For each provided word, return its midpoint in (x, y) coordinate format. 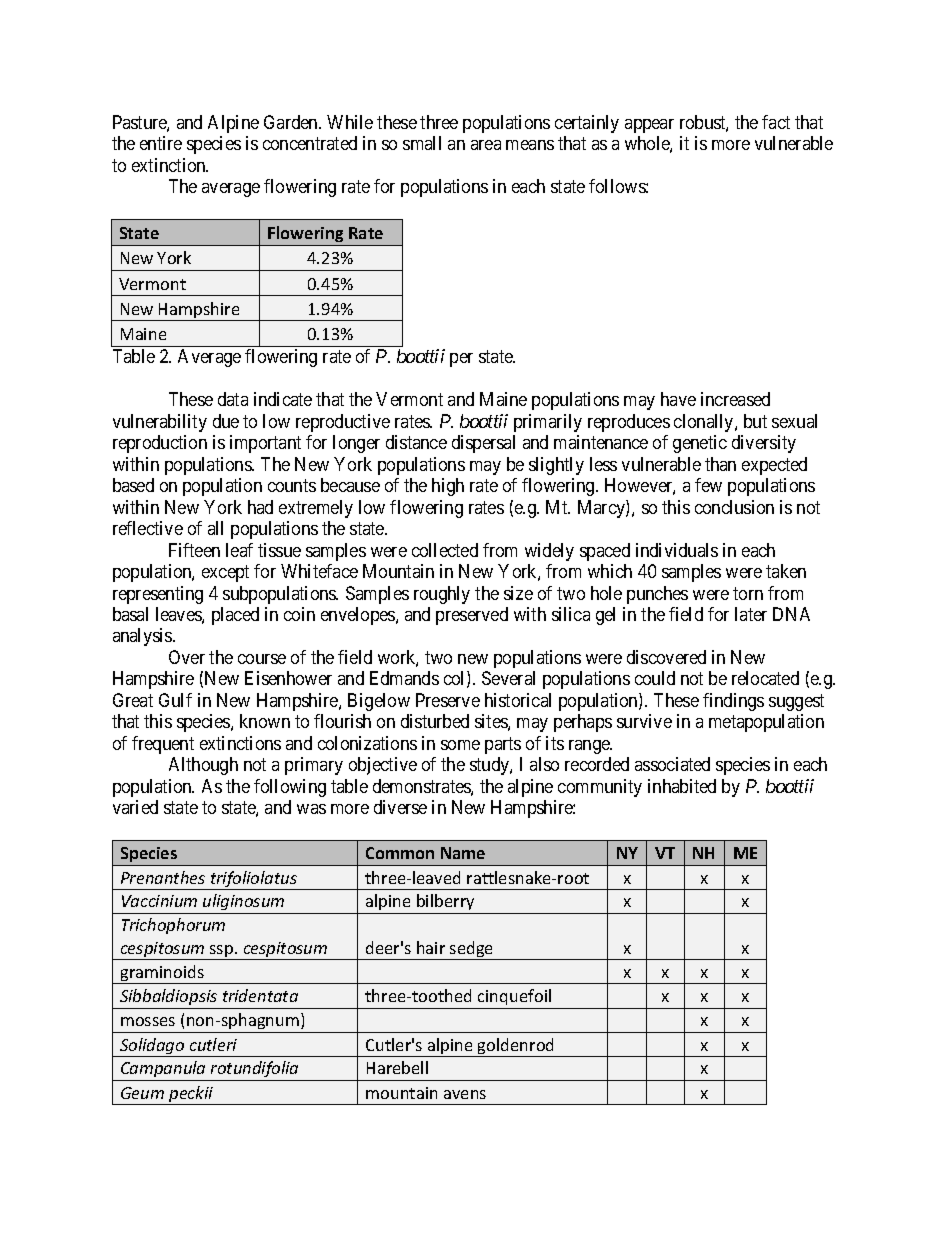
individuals (677, 550)
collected (445, 550)
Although (203, 766)
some (460, 745)
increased (735, 399)
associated (672, 764)
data (233, 399)
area (486, 145)
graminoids (162, 974)
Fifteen (194, 550)
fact (776, 122)
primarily (548, 423)
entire (161, 143)
